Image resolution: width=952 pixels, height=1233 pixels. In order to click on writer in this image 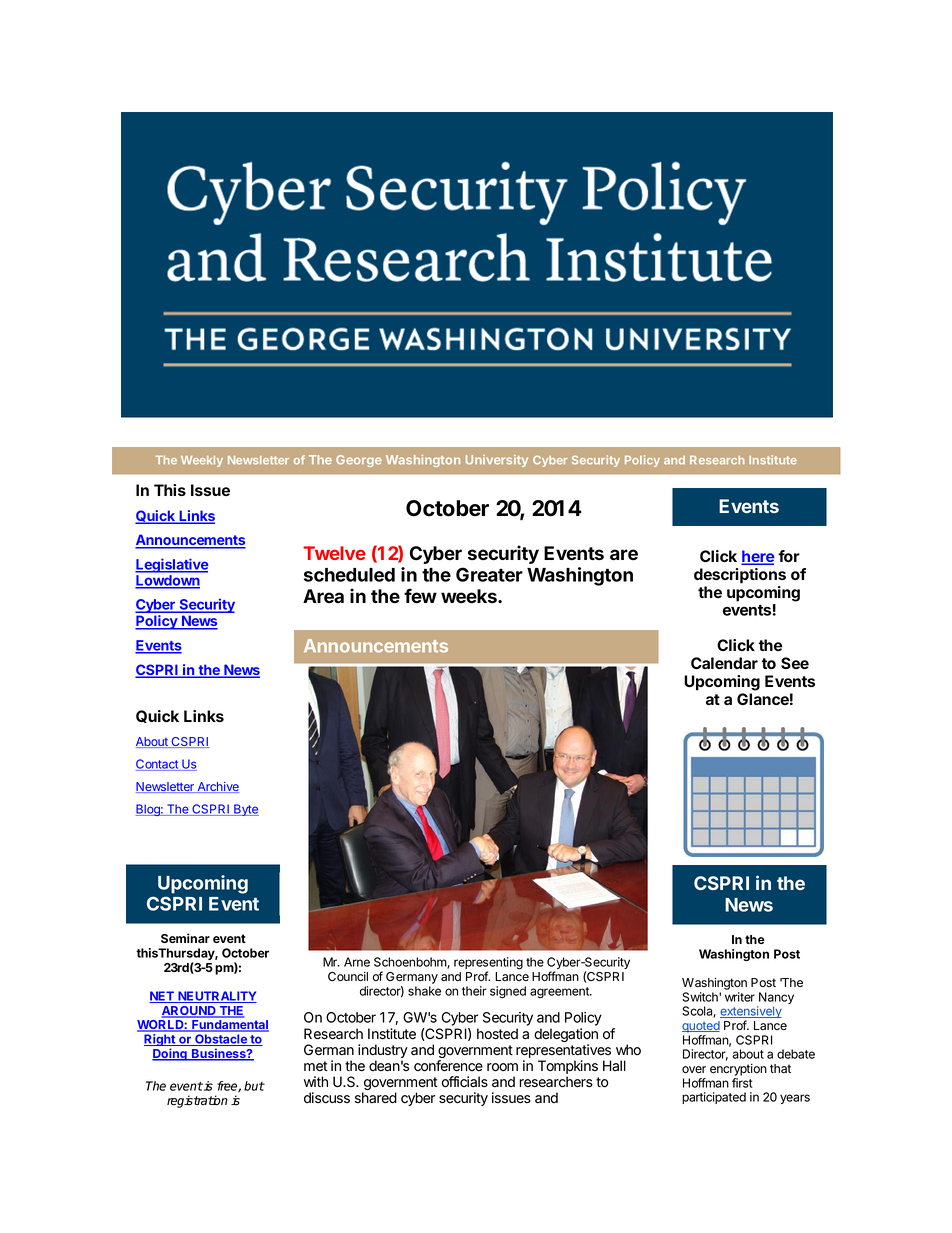, I will do `click(740, 997)`.
